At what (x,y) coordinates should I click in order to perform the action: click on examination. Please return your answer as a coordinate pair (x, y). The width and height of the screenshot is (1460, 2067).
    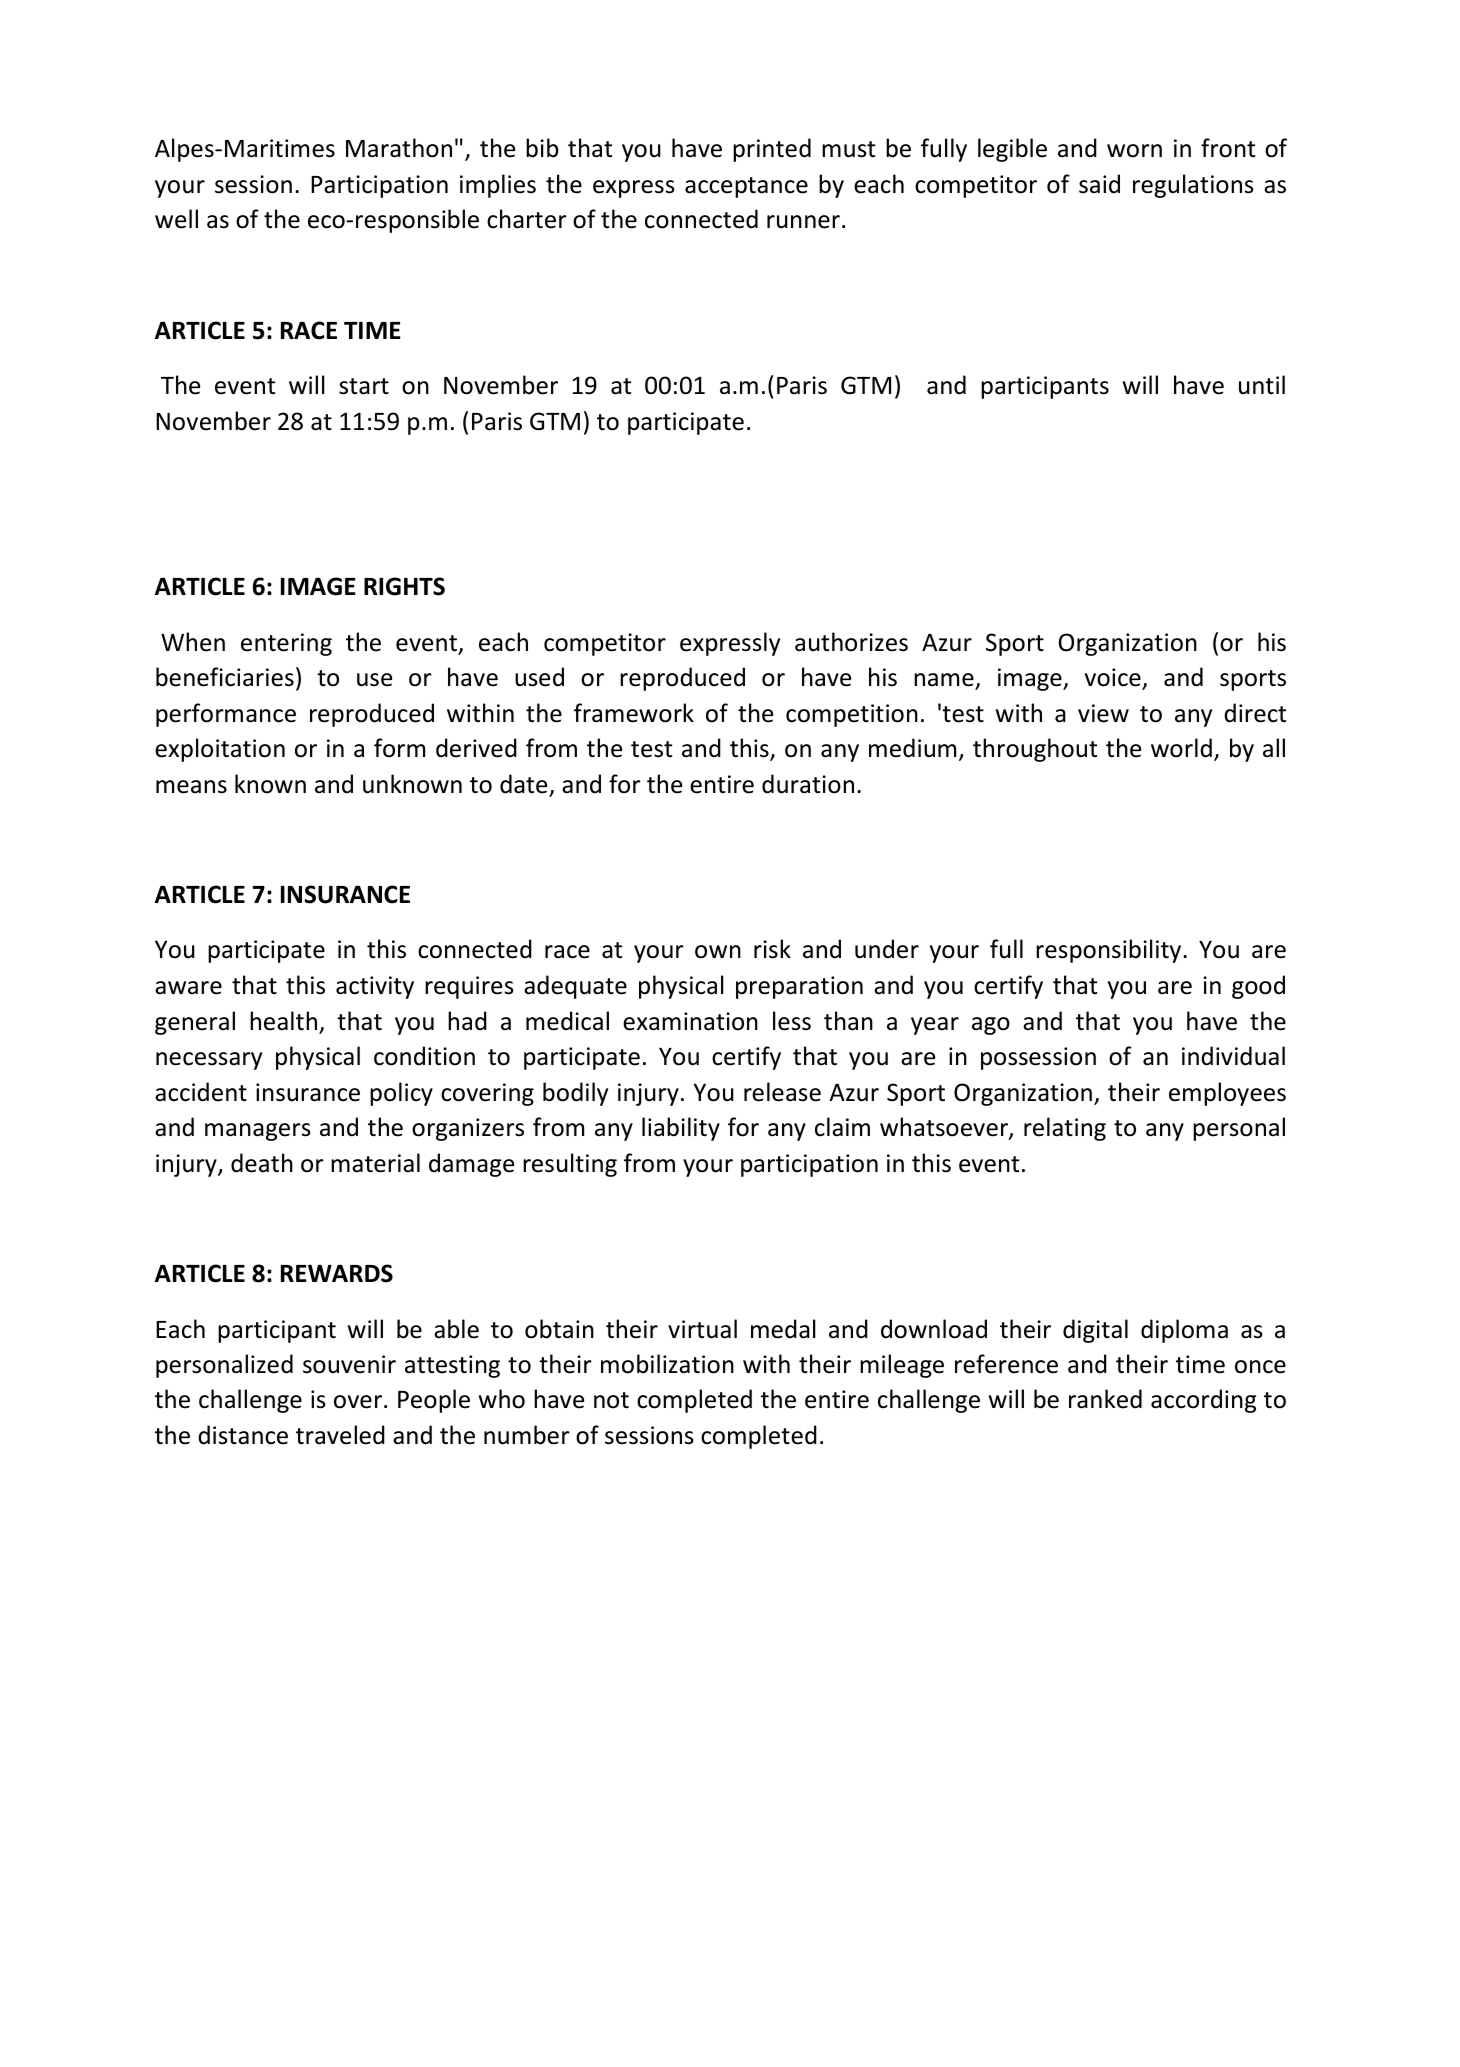
    Looking at the image, I should click on (690, 1021).
